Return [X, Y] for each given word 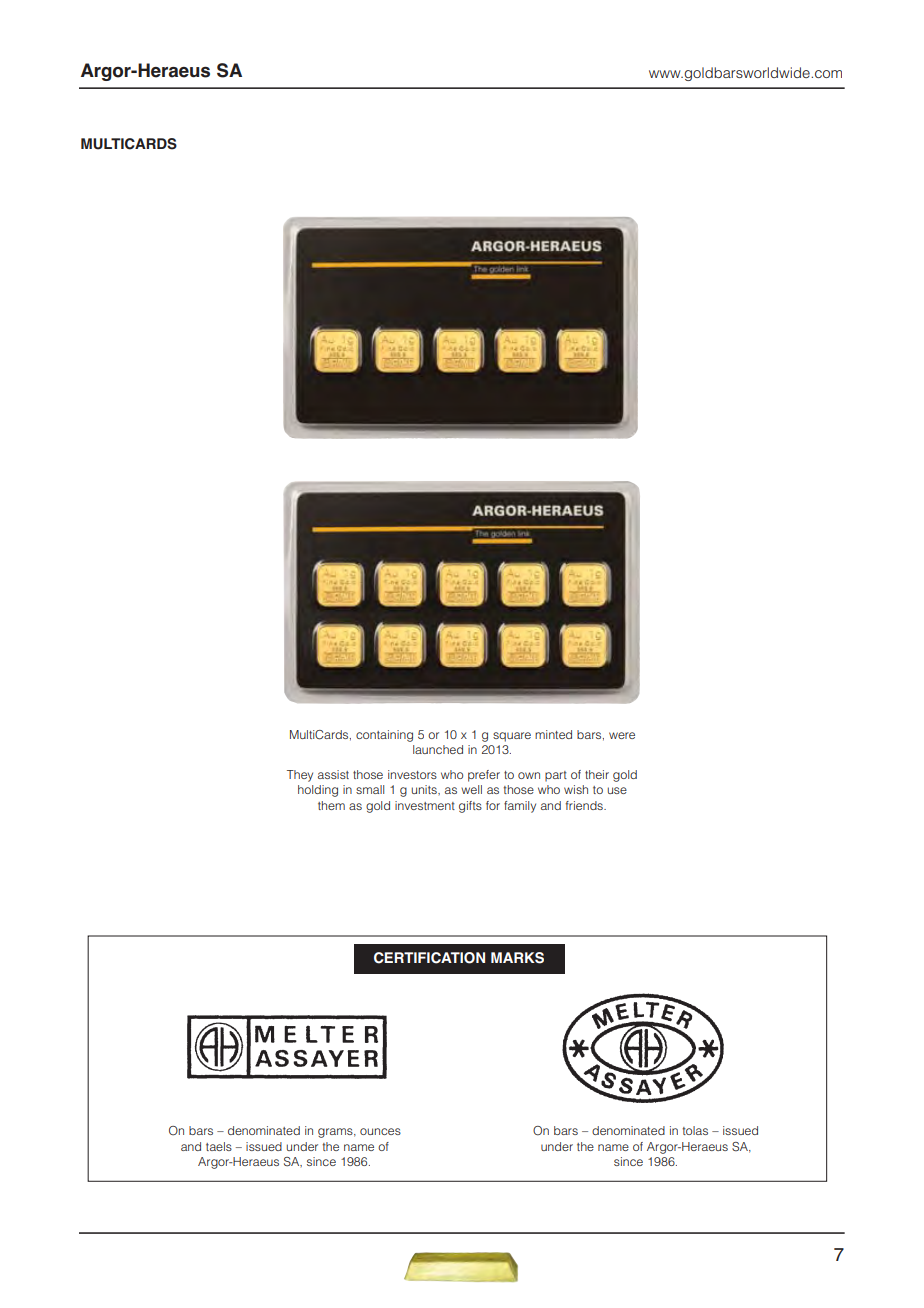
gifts [470, 807]
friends [585, 805]
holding [318, 791]
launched [438, 749]
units [425, 789]
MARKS [517, 958]
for [493, 805]
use [617, 790]
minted [553, 734]
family [520, 807]
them [331, 805]
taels [219, 1146]
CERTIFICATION [429, 958]
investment [425, 805]
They [300, 776]
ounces [380, 1131]
